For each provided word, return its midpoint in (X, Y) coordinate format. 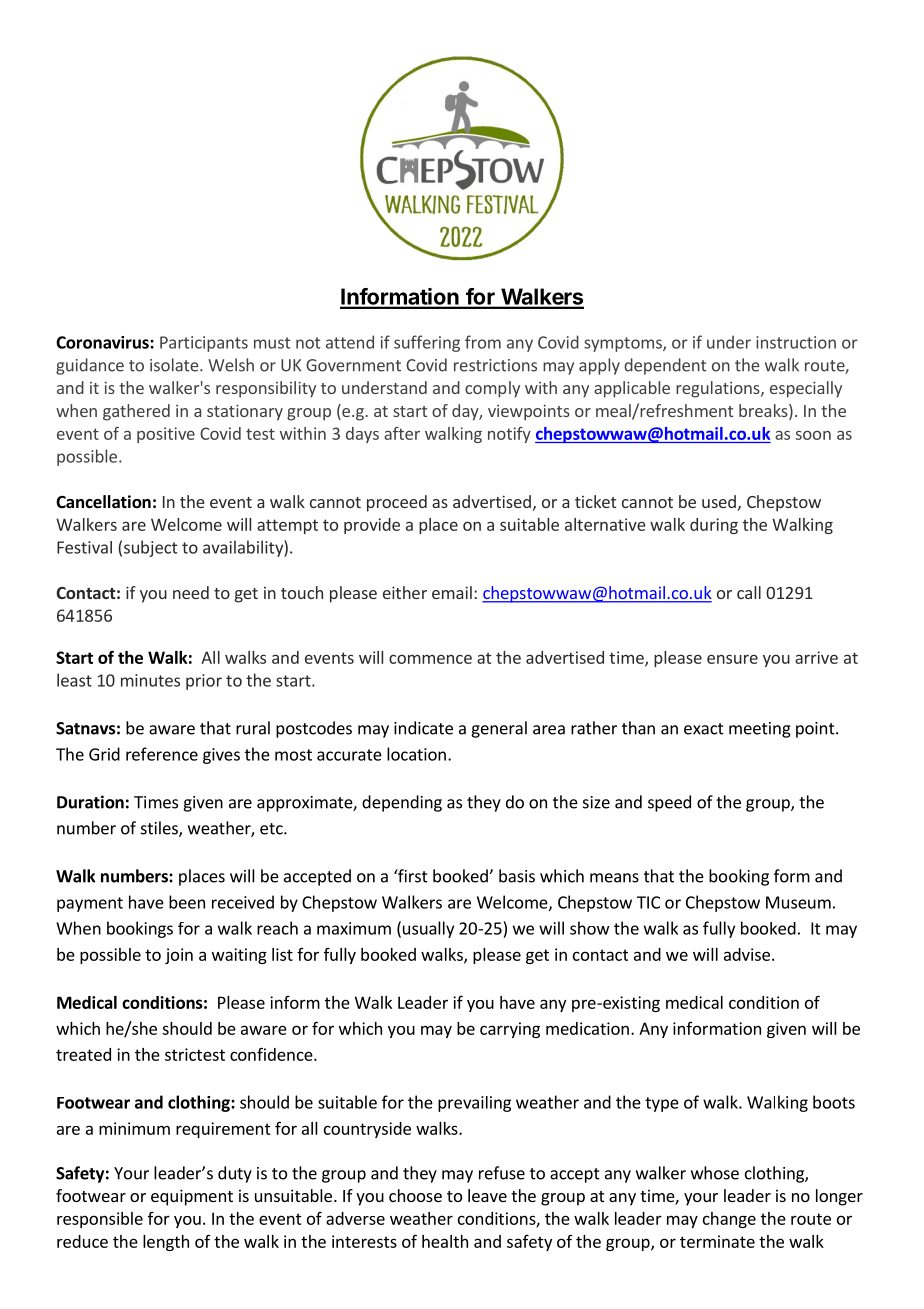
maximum (354, 928)
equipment (192, 1197)
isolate (175, 365)
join (179, 956)
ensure (732, 659)
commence (430, 659)
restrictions (495, 365)
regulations (719, 389)
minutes (150, 680)
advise (747, 954)
